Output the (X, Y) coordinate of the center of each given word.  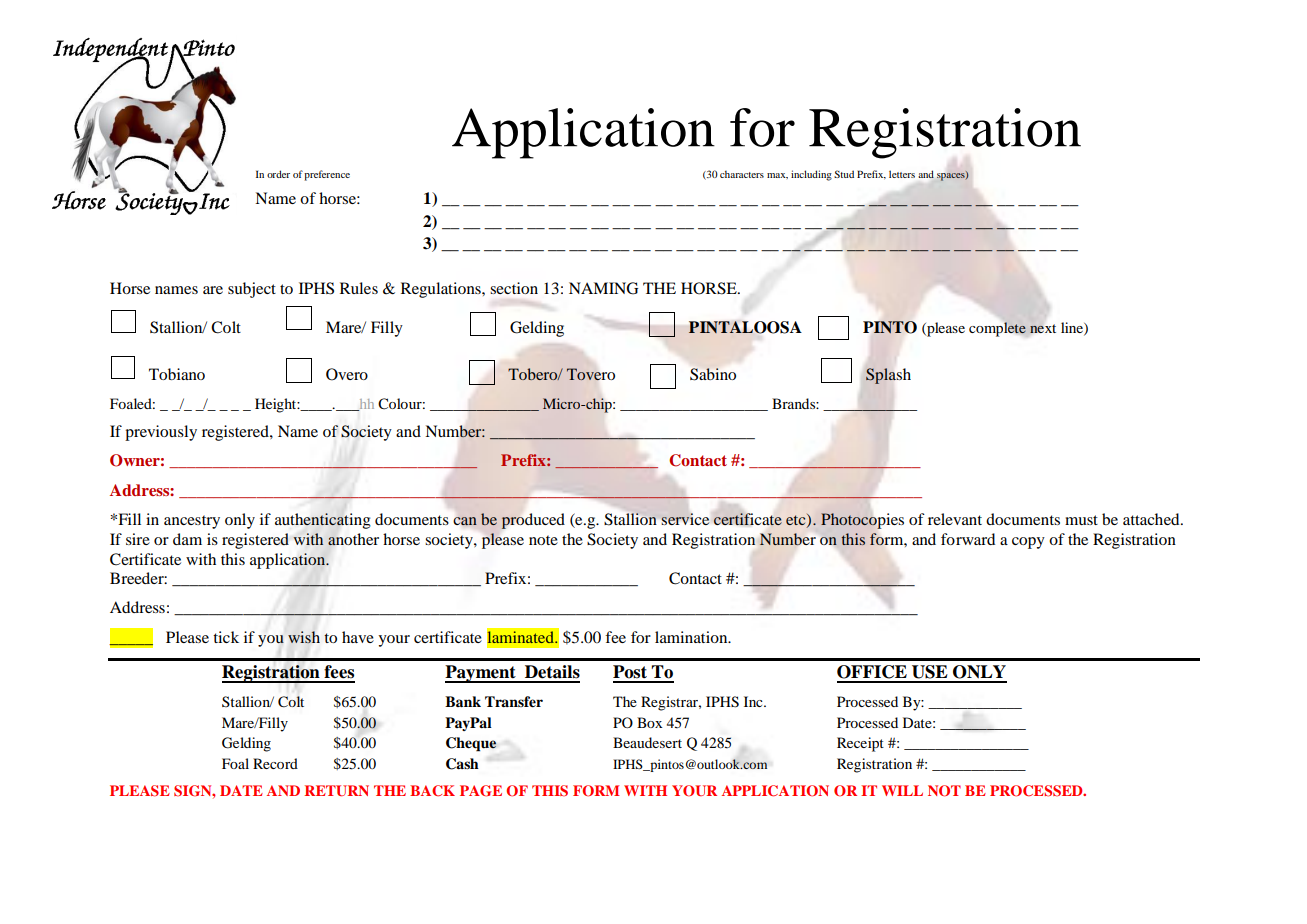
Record (275, 763)
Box (650, 722)
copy (1028, 543)
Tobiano (177, 374)
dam (187, 539)
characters (742, 174)
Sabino (713, 374)
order (278, 174)
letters (902, 174)
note (543, 540)
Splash (888, 376)
